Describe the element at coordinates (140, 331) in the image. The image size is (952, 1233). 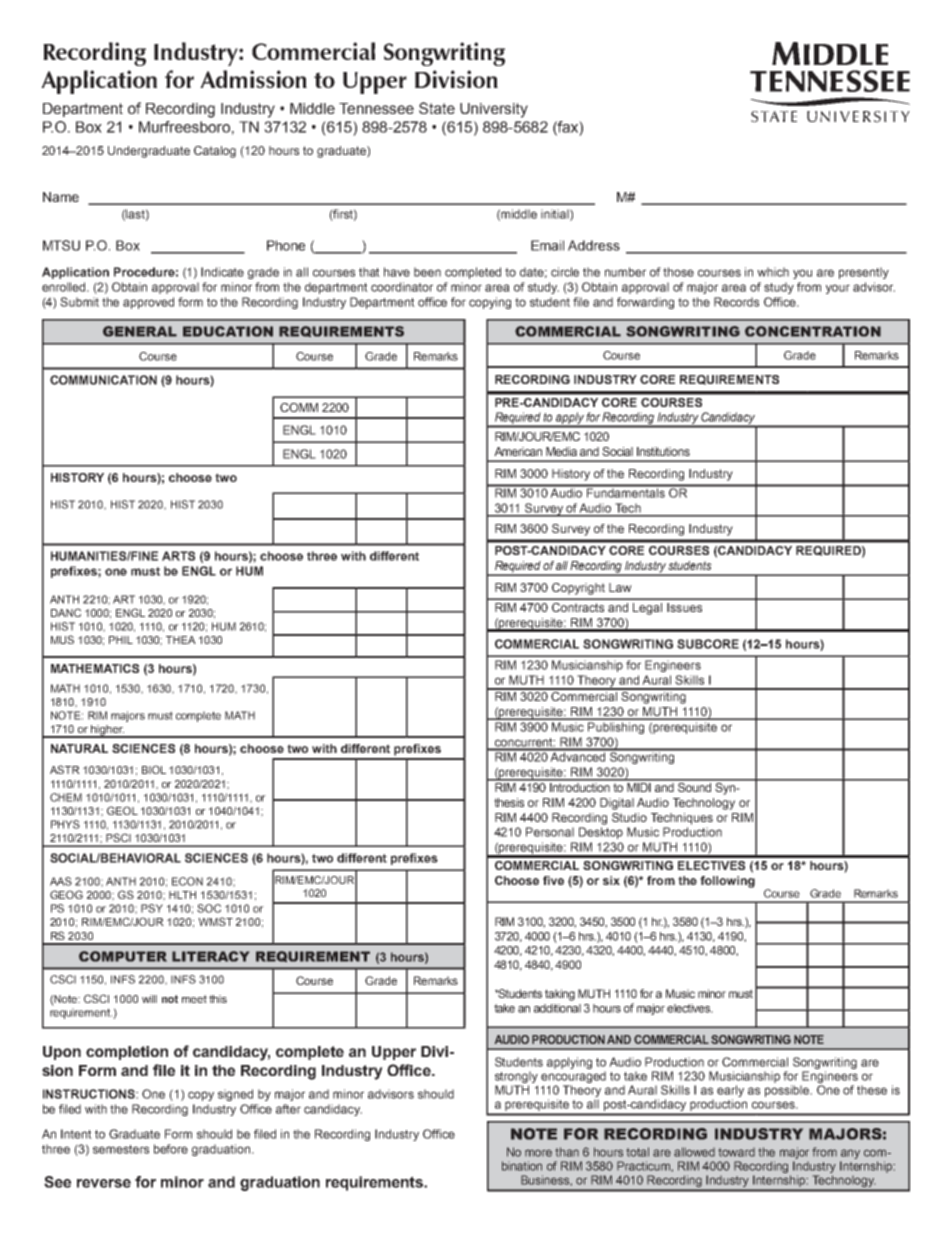
I see `GENERAL` at that location.
